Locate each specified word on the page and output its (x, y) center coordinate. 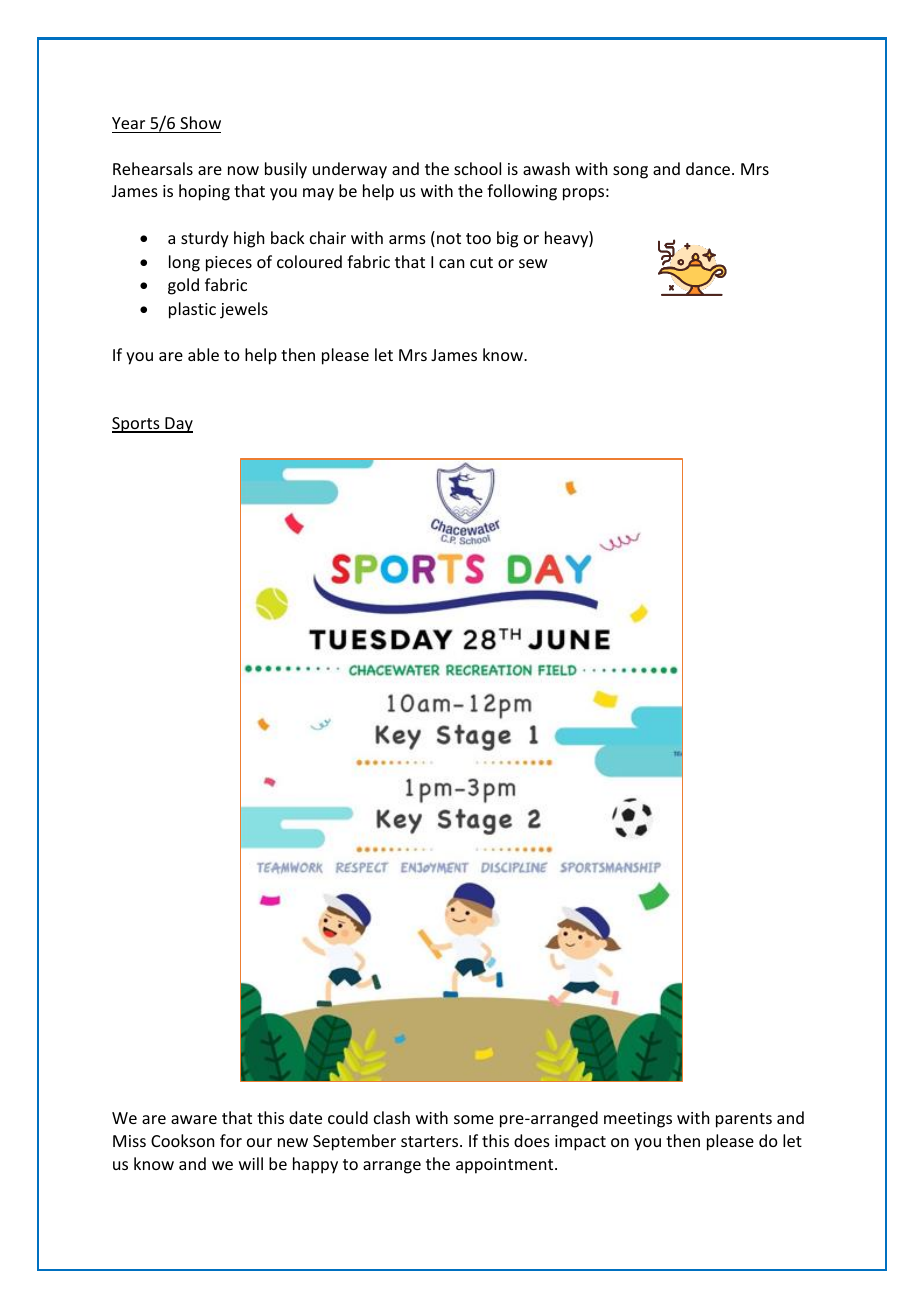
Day (178, 425)
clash (392, 1117)
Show (200, 122)
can (451, 263)
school (477, 168)
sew (533, 263)
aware (194, 1119)
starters (431, 1141)
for (231, 1140)
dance (709, 168)
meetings (638, 1120)
